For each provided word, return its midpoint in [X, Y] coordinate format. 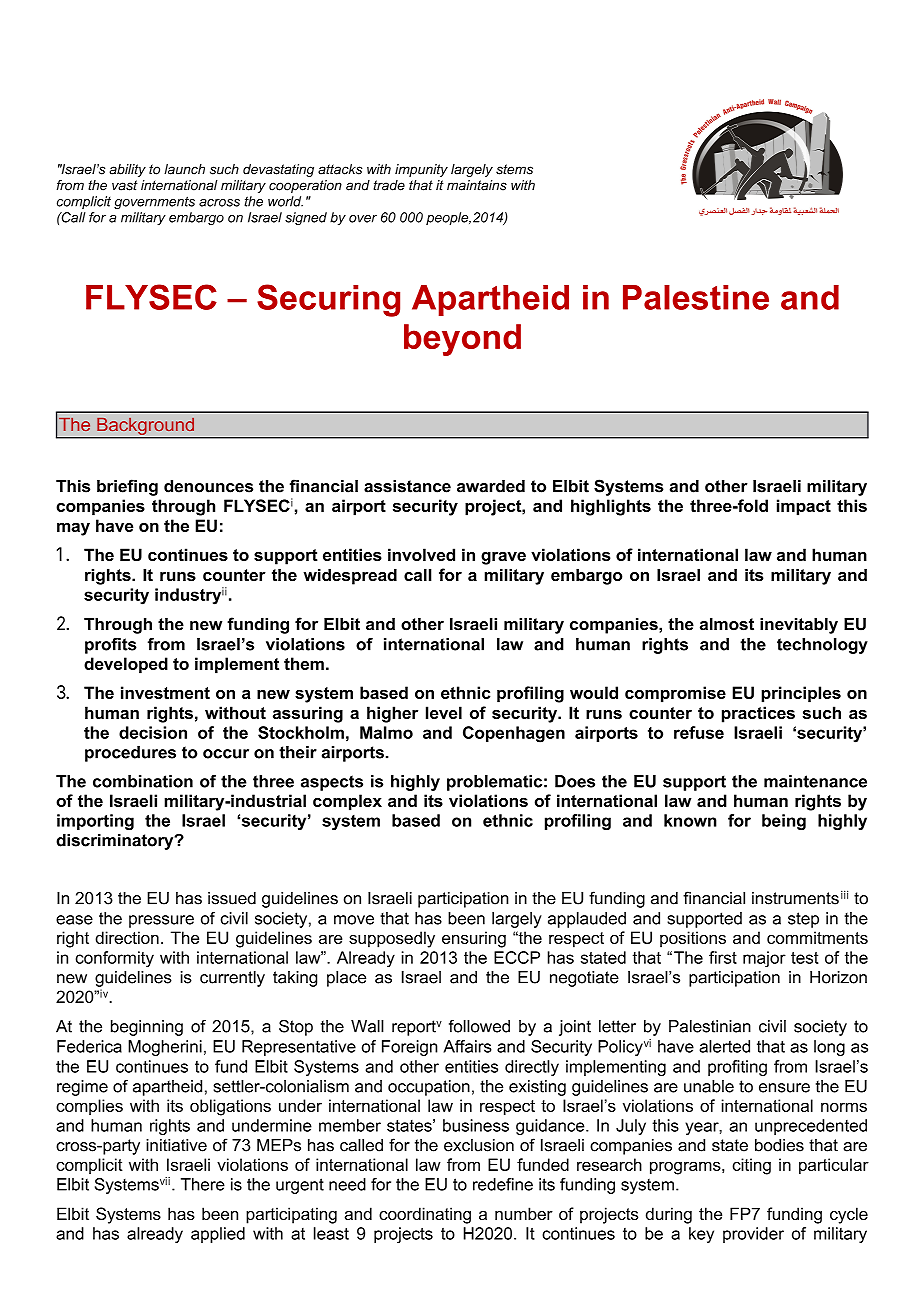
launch [184, 169]
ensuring [474, 939]
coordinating [425, 1215]
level [444, 712]
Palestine [696, 297]
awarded [491, 486]
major [764, 959]
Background [145, 426]
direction [127, 937]
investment [165, 692]
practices [758, 714]
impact [804, 507]
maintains [477, 185]
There [203, 1184]
